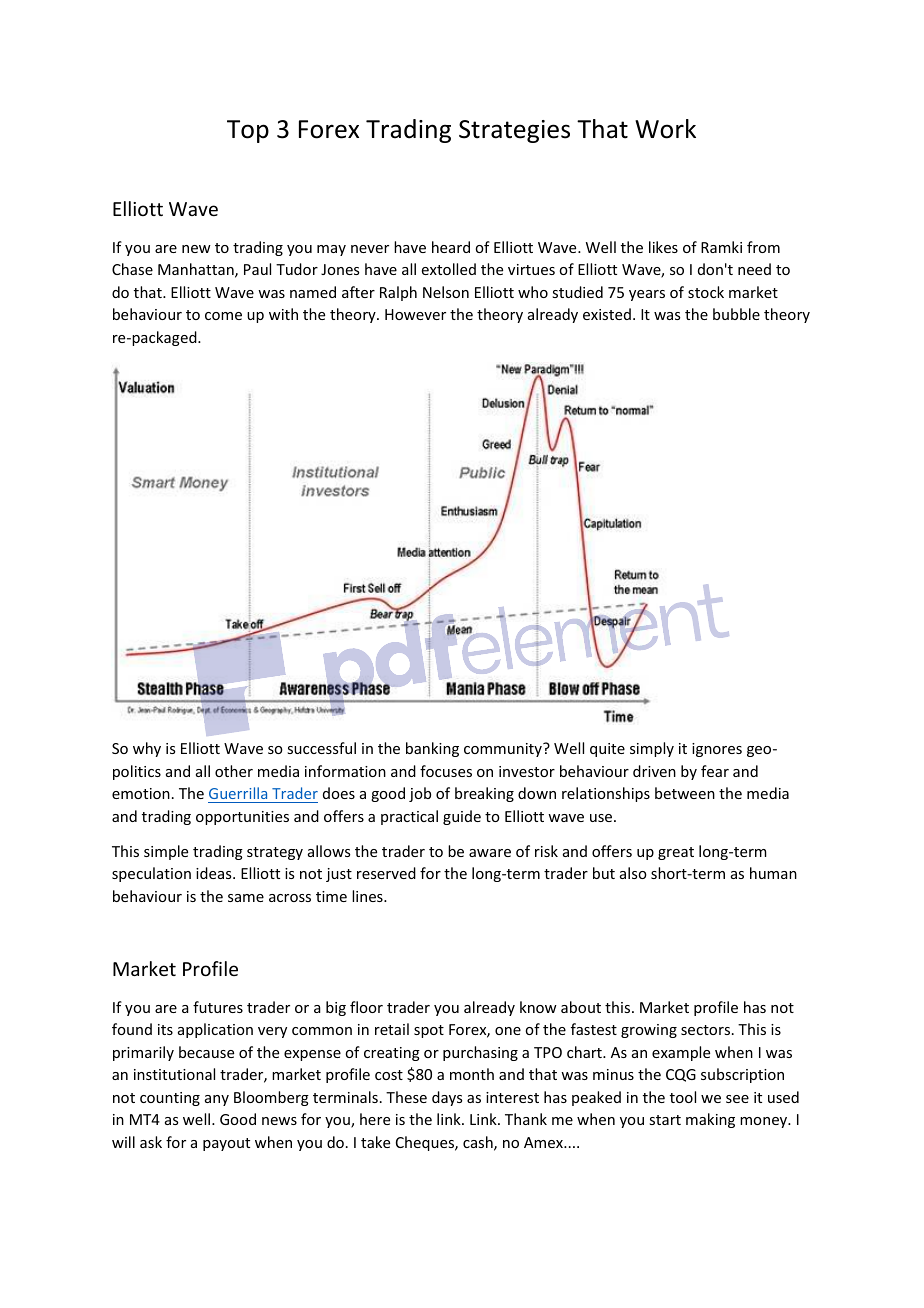  Describe the element at coordinates (665, 129) in the image. I see `Work` at that location.
